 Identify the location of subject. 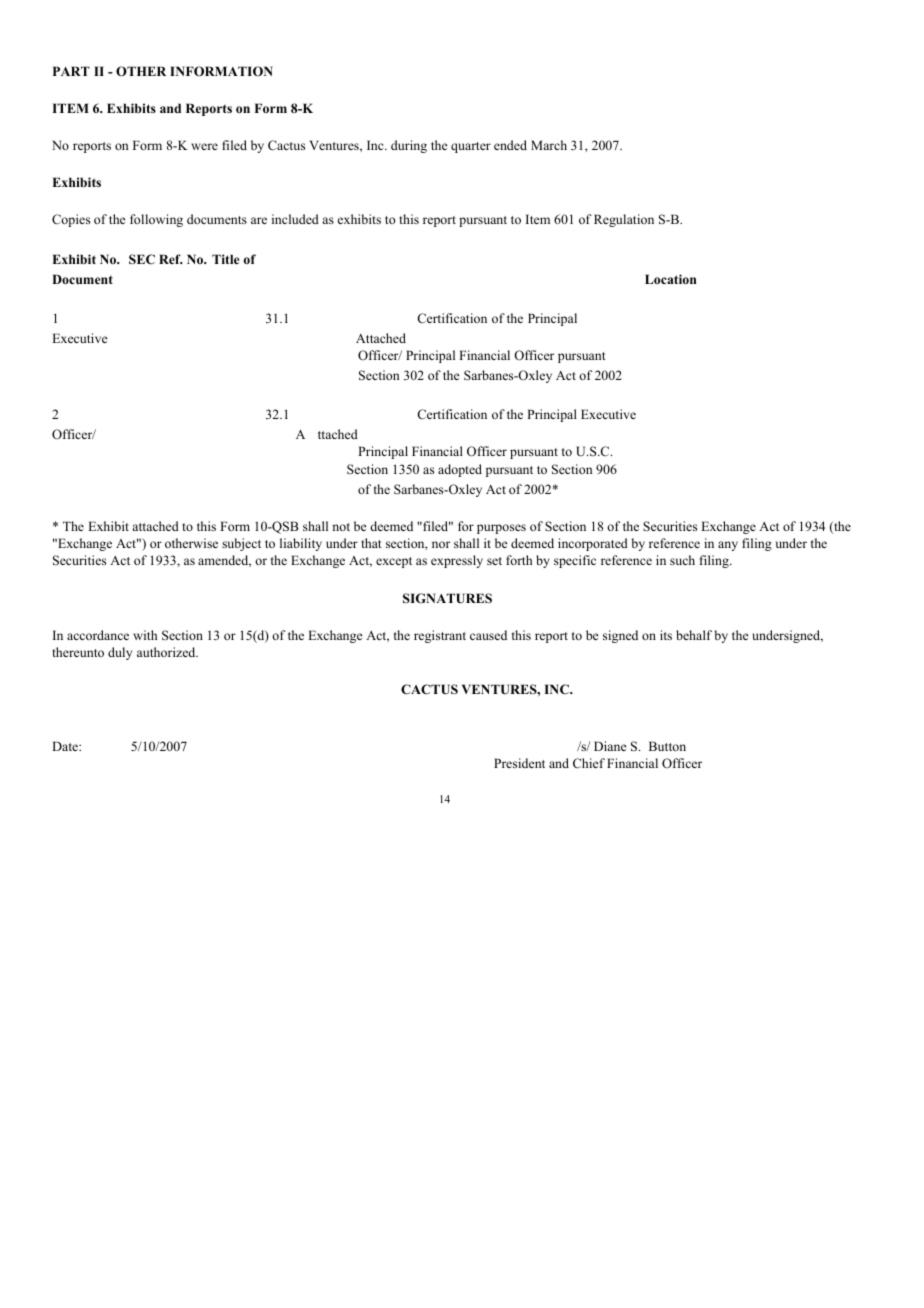
(241, 544).
